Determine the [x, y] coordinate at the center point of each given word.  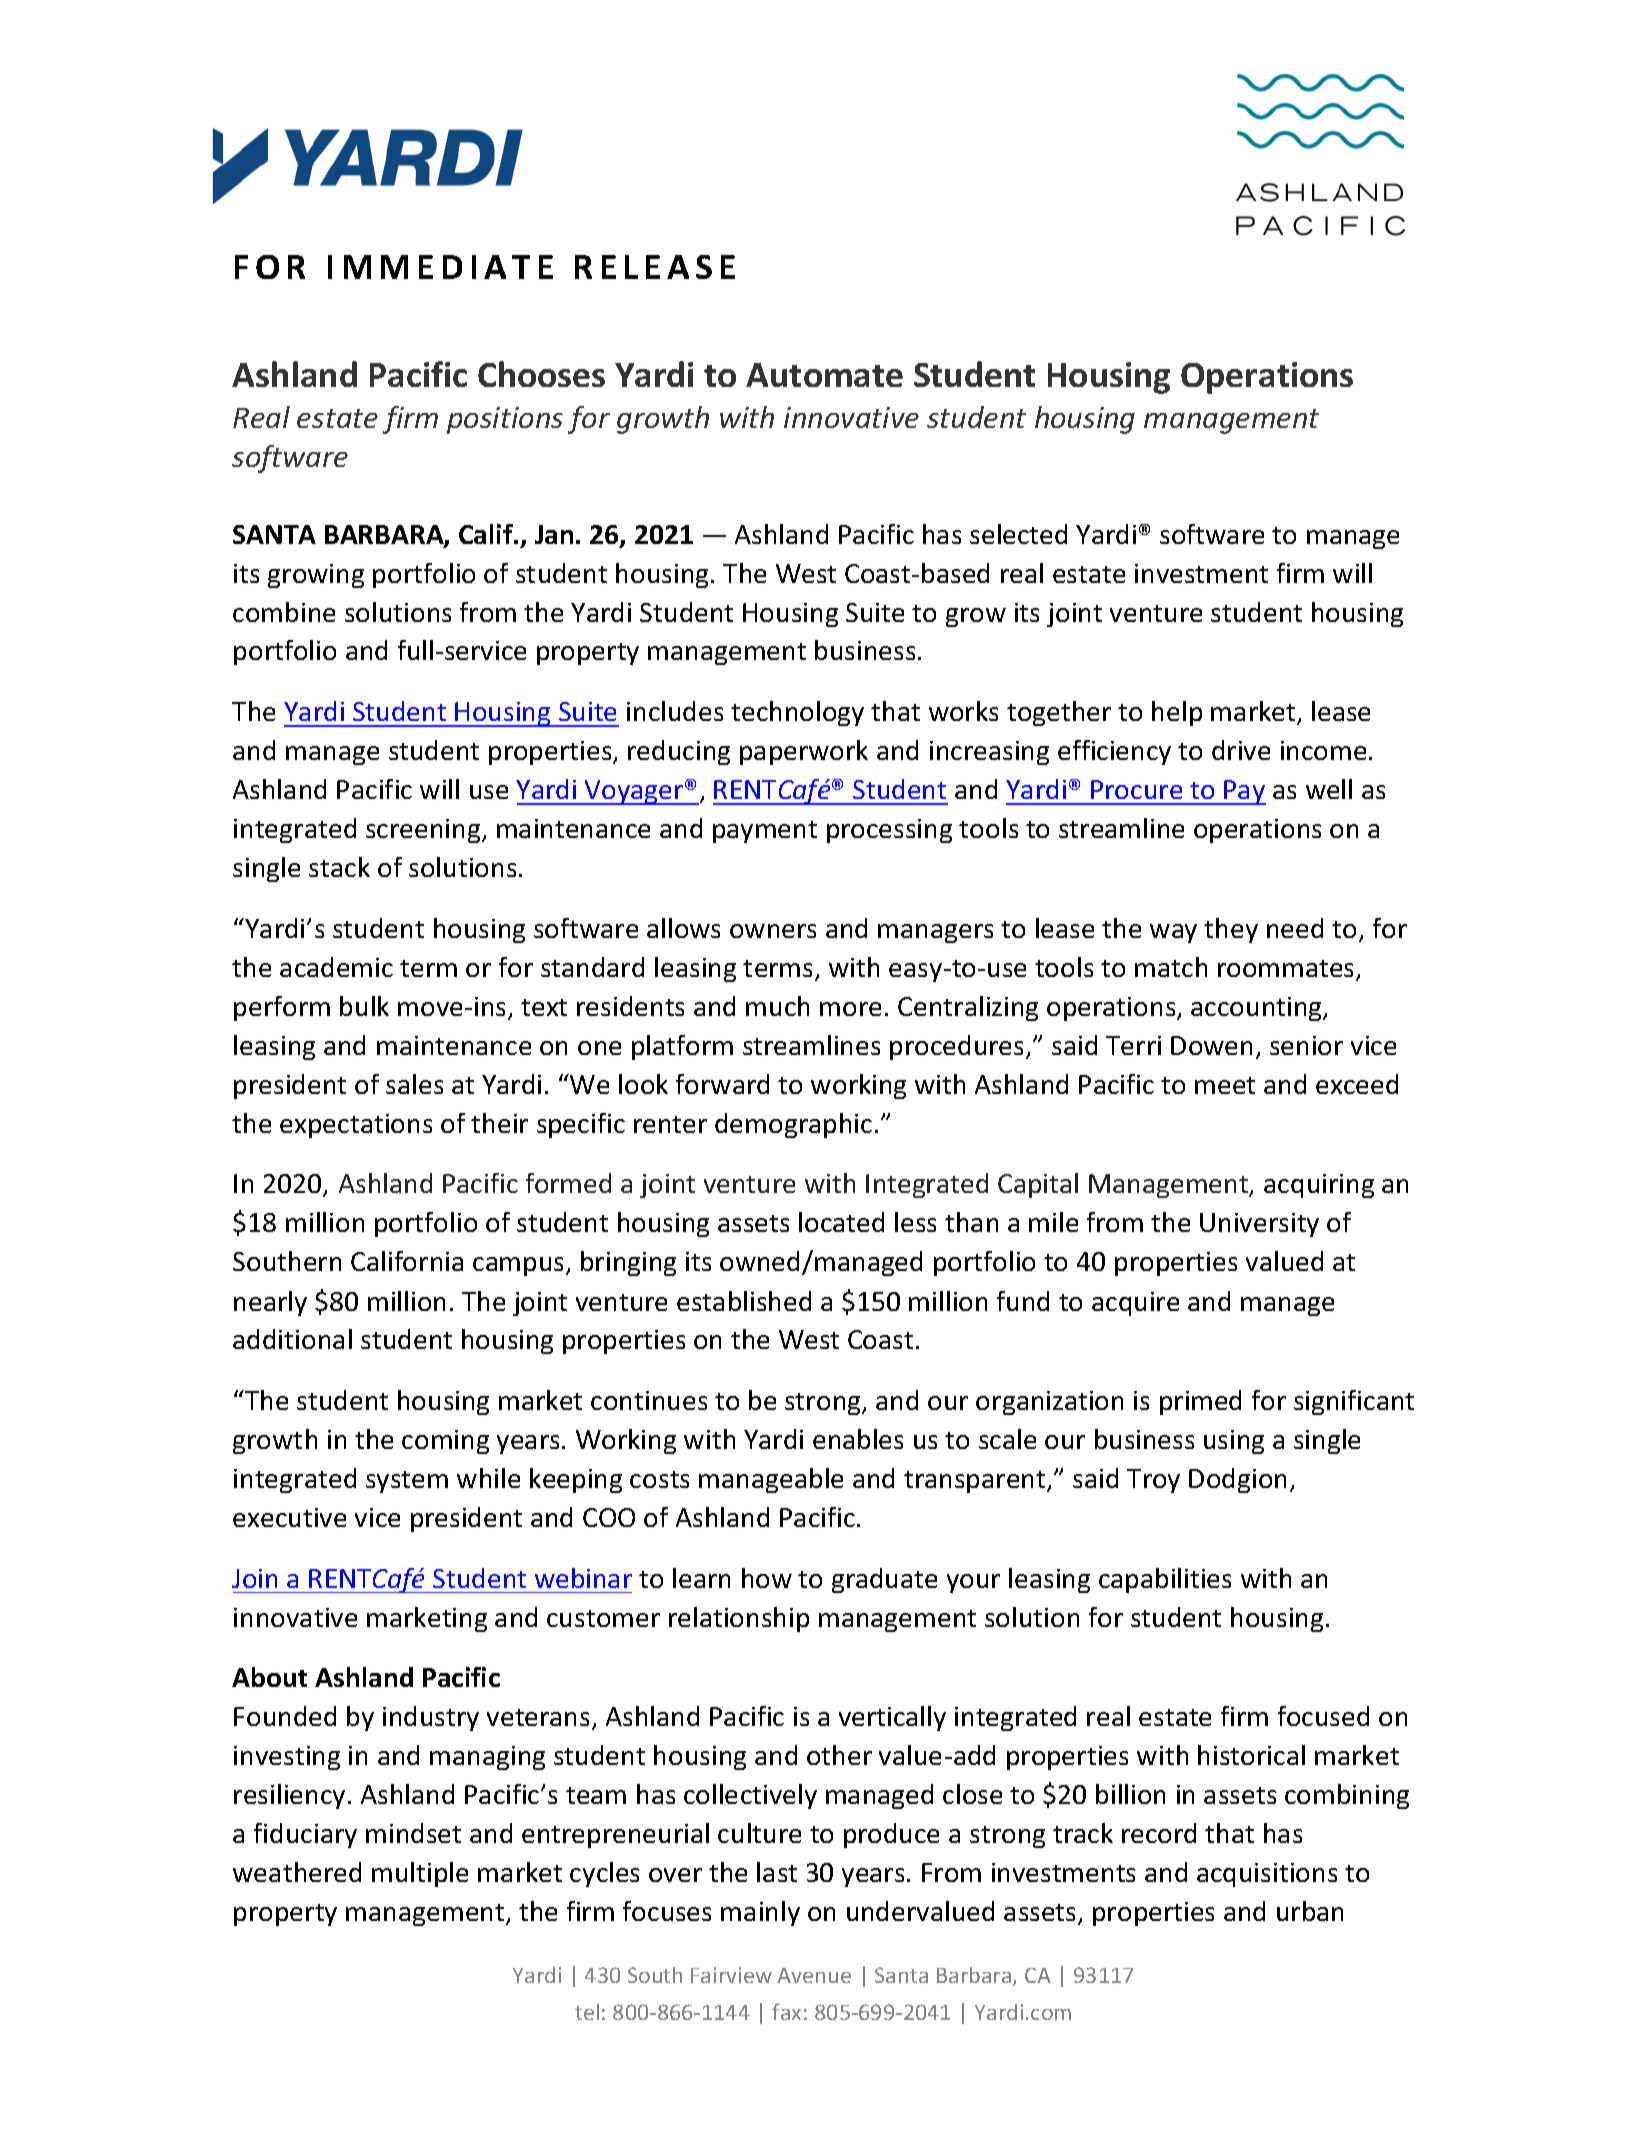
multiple [420, 1874]
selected [1018, 534]
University [1259, 1225]
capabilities [1165, 1580]
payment [765, 832]
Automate [824, 375]
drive [1241, 750]
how [767, 1578]
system [407, 1482]
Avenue [814, 1975]
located [841, 1222]
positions [505, 420]
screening [424, 831]
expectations [356, 1126]
